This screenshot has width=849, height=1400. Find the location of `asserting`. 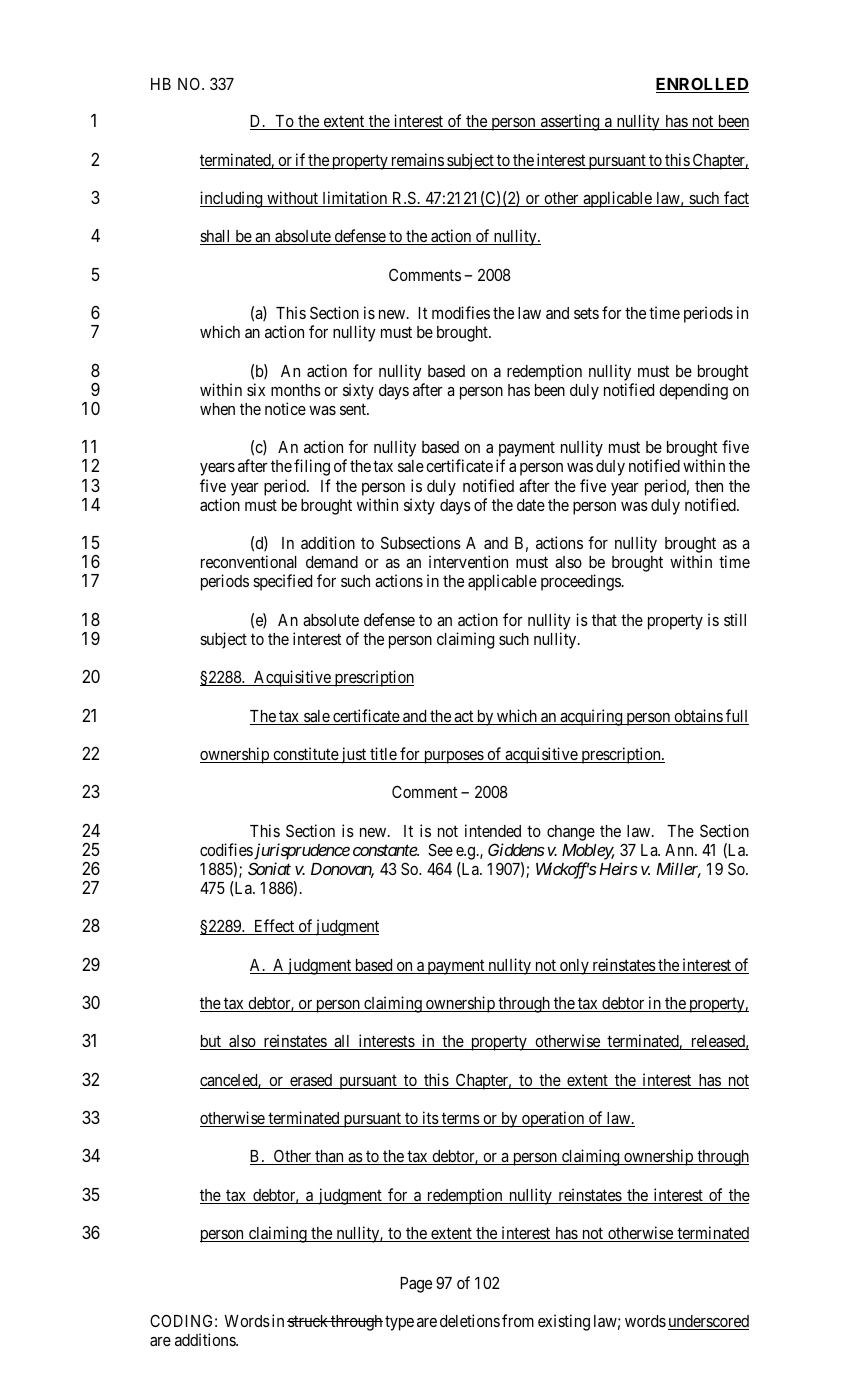

asserting is located at coordinates (570, 122).
